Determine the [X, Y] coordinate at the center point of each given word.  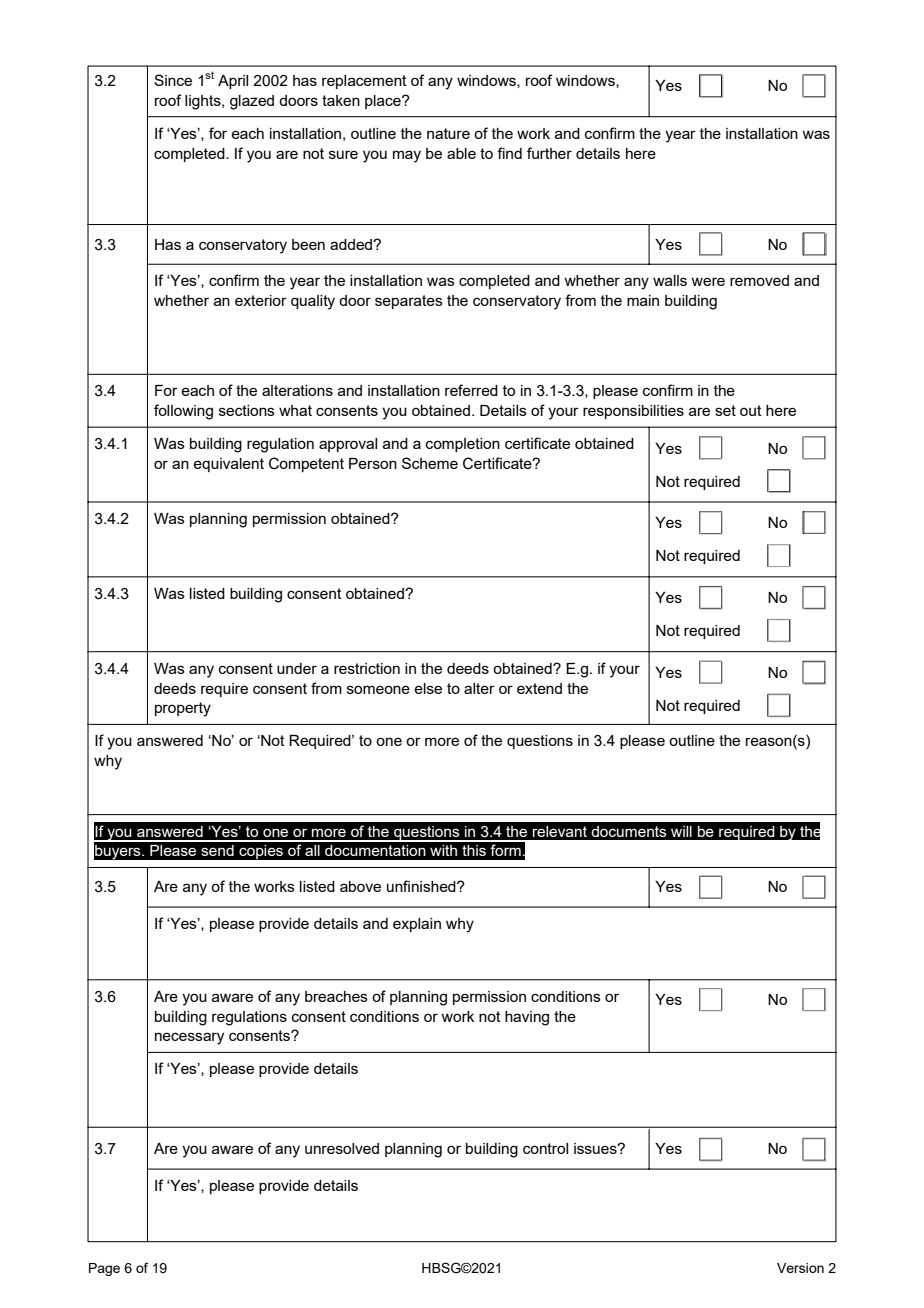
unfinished [422, 886]
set [725, 410]
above [360, 886]
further [549, 153]
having [527, 1018]
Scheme [430, 463]
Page [104, 1269]
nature [448, 133]
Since [173, 80]
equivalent [228, 465]
